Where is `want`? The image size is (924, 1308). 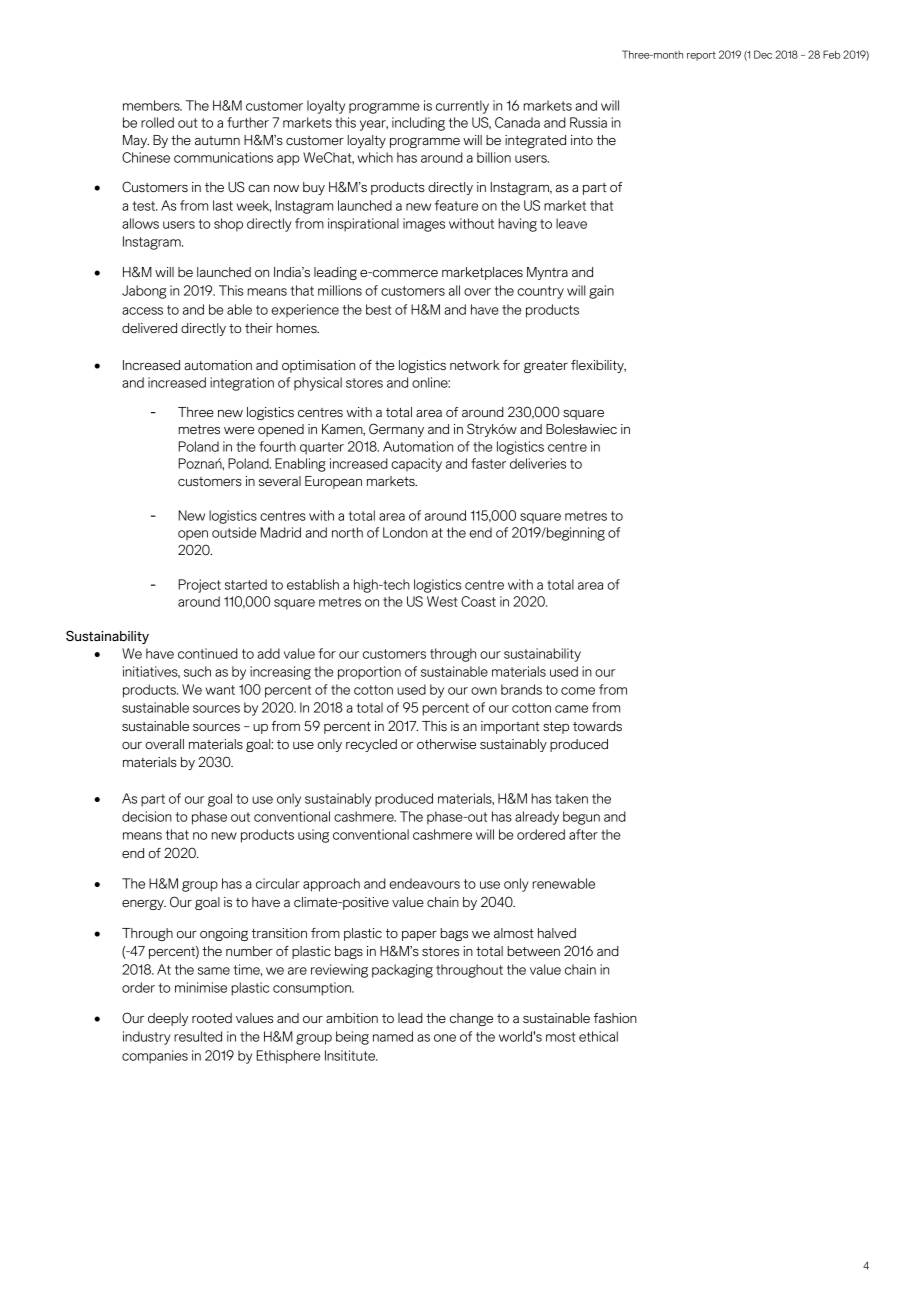 want is located at coordinates (220, 690).
